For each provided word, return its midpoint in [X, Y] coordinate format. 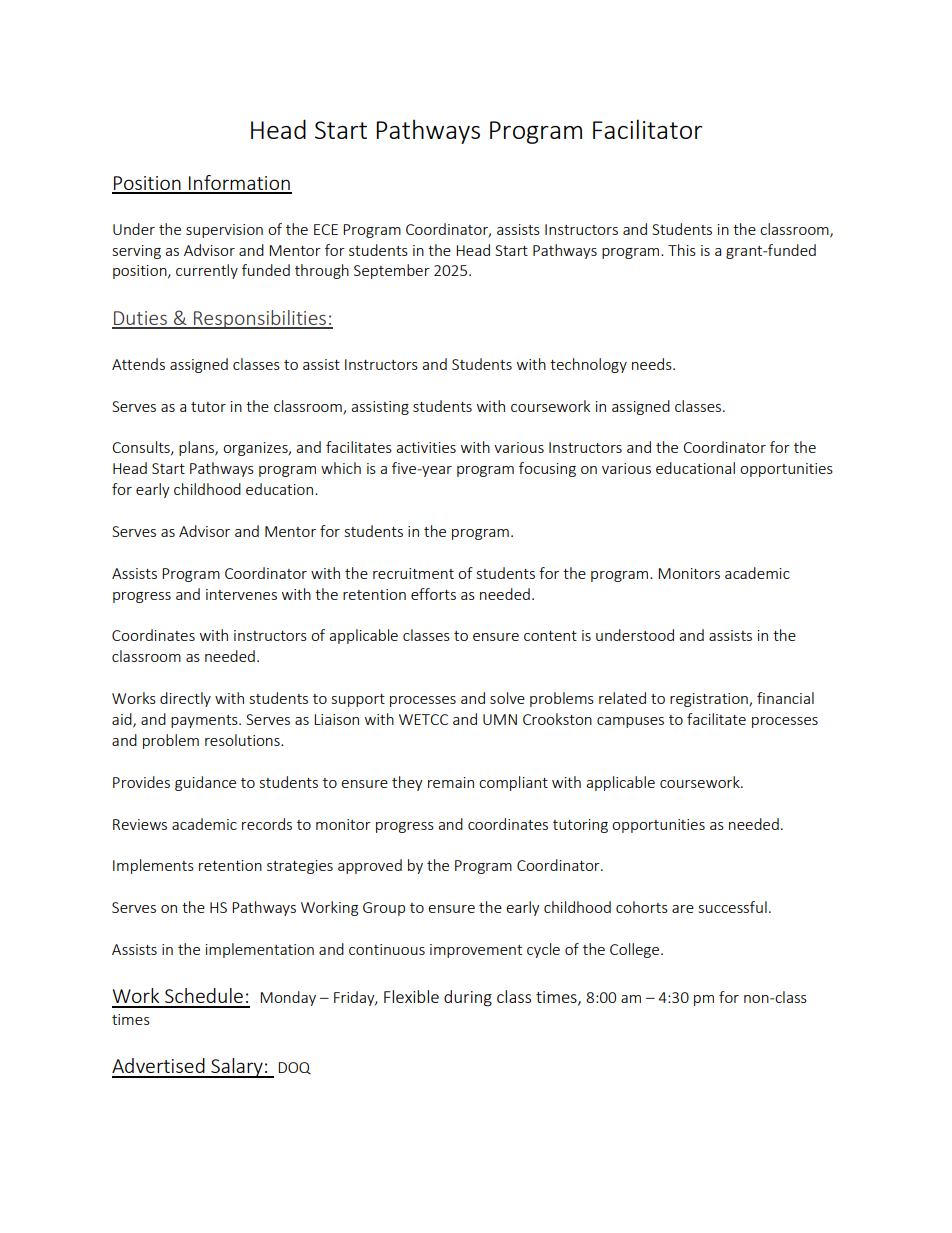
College [636, 950]
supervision [224, 231]
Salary [237, 1068]
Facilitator [647, 129]
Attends [138, 364]
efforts [433, 594]
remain [451, 782]
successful [733, 907]
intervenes [241, 594]
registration [710, 700]
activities [426, 447]
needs [653, 364]
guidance [205, 783]
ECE [326, 229]
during [468, 998]
